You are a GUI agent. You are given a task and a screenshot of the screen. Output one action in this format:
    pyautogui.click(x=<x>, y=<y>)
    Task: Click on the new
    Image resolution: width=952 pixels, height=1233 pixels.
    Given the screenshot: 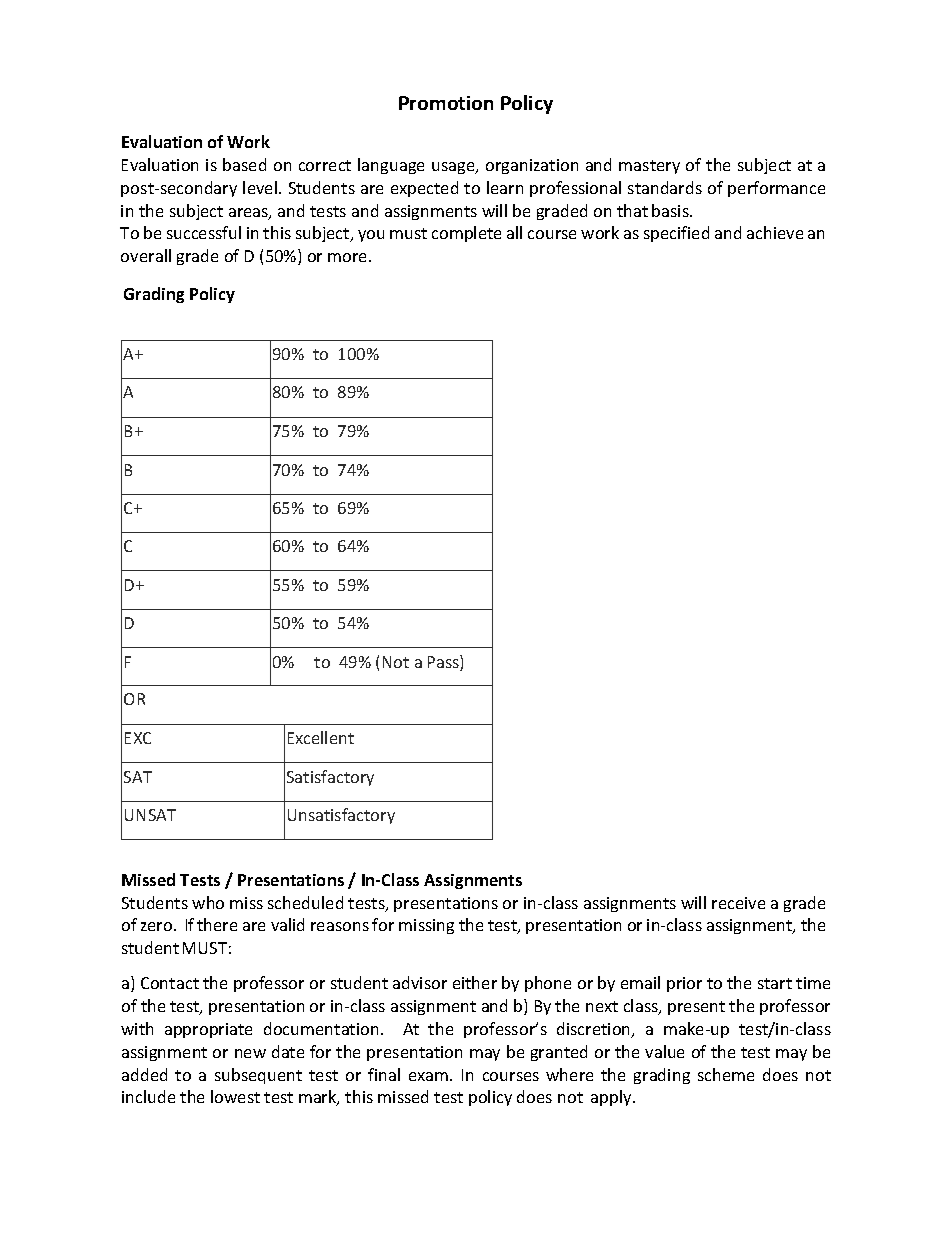 What is the action you would take?
    pyautogui.click(x=250, y=1053)
